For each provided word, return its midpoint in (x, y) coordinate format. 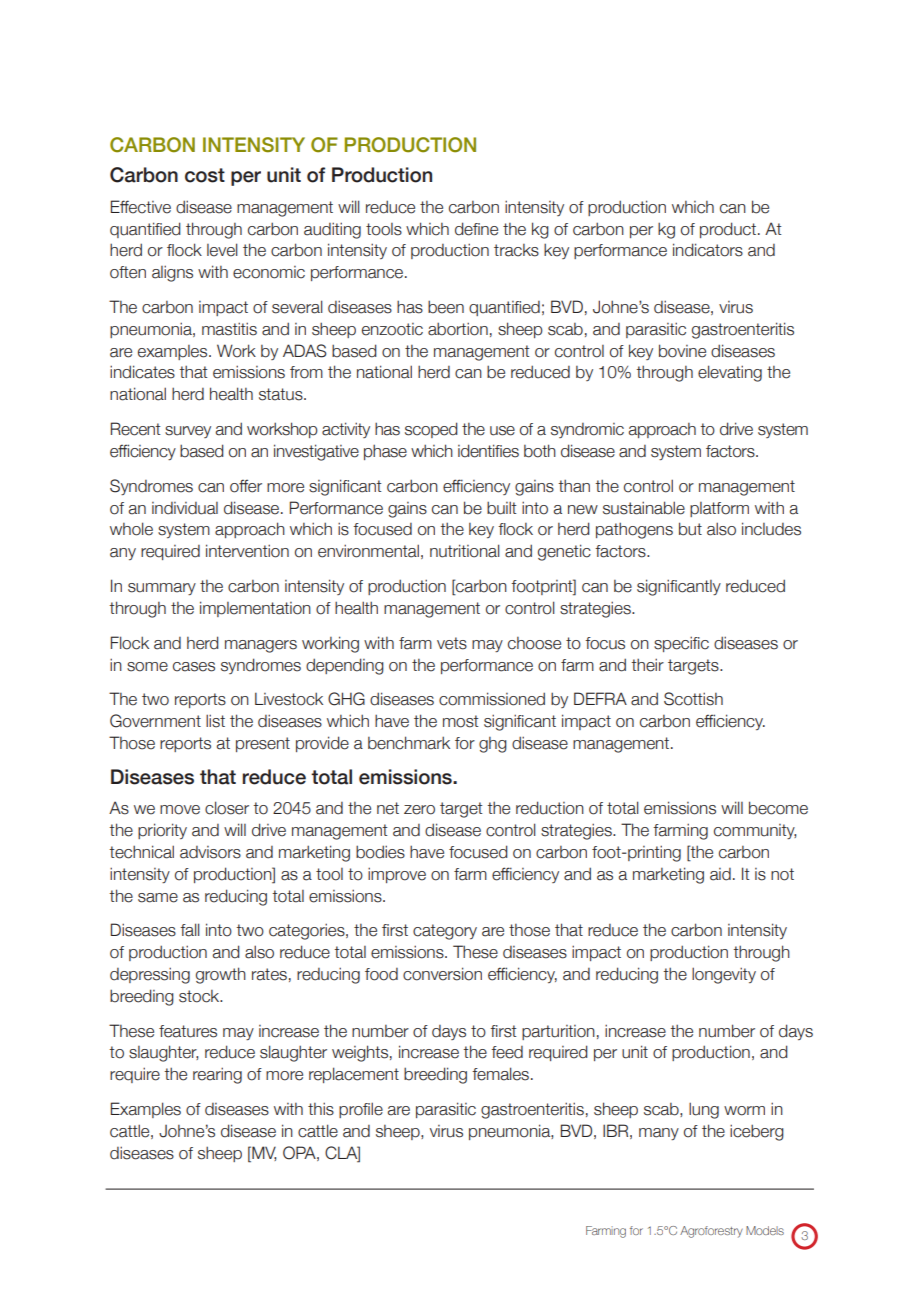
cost (205, 175)
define (476, 229)
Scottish (693, 699)
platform (719, 509)
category (445, 932)
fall (190, 930)
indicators (708, 250)
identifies (488, 451)
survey (188, 432)
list (215, 721)
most (460, 721)
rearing (217, 1075)
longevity (724, 975)
